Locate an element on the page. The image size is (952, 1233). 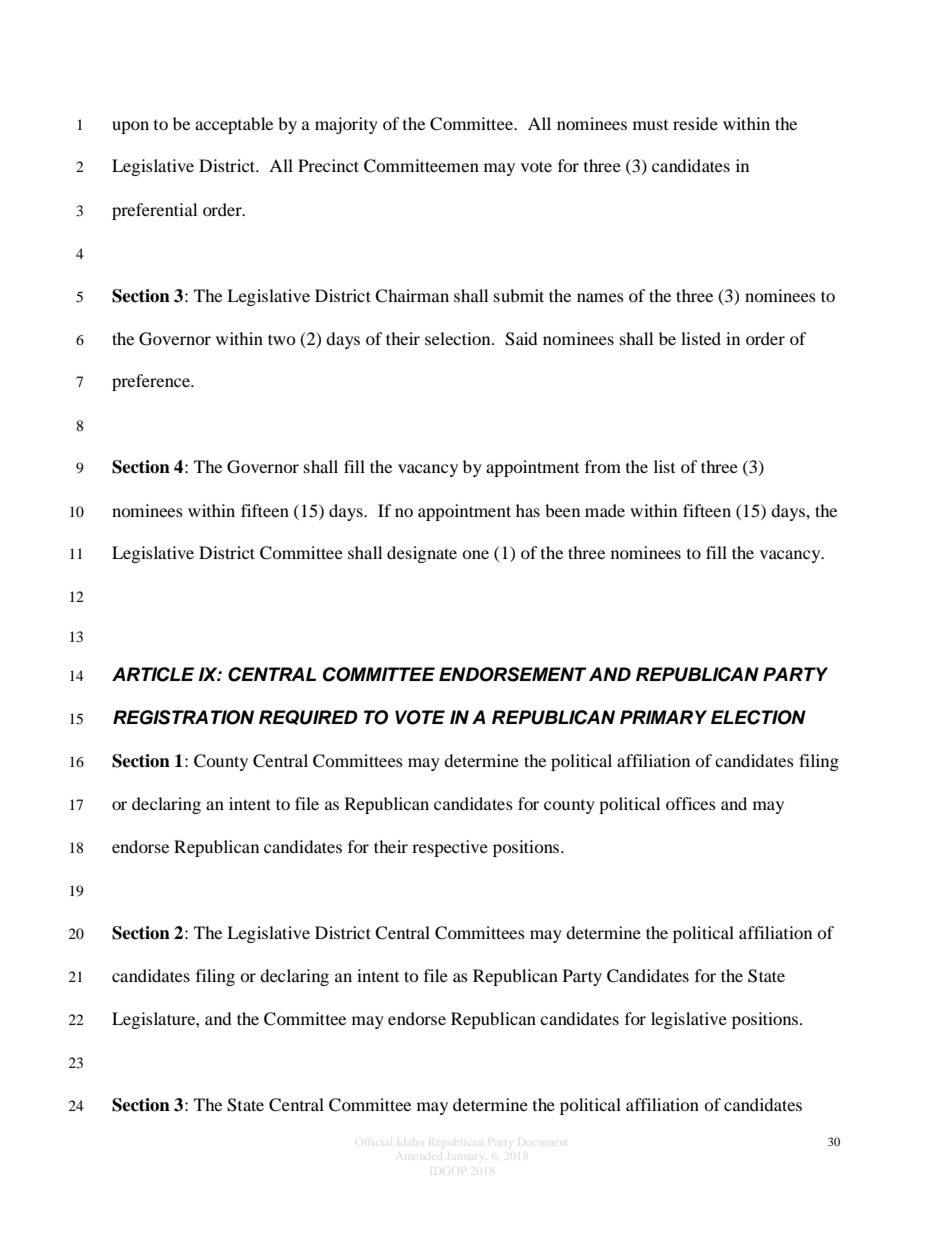
preferential is located at coordinates (154, 211).
